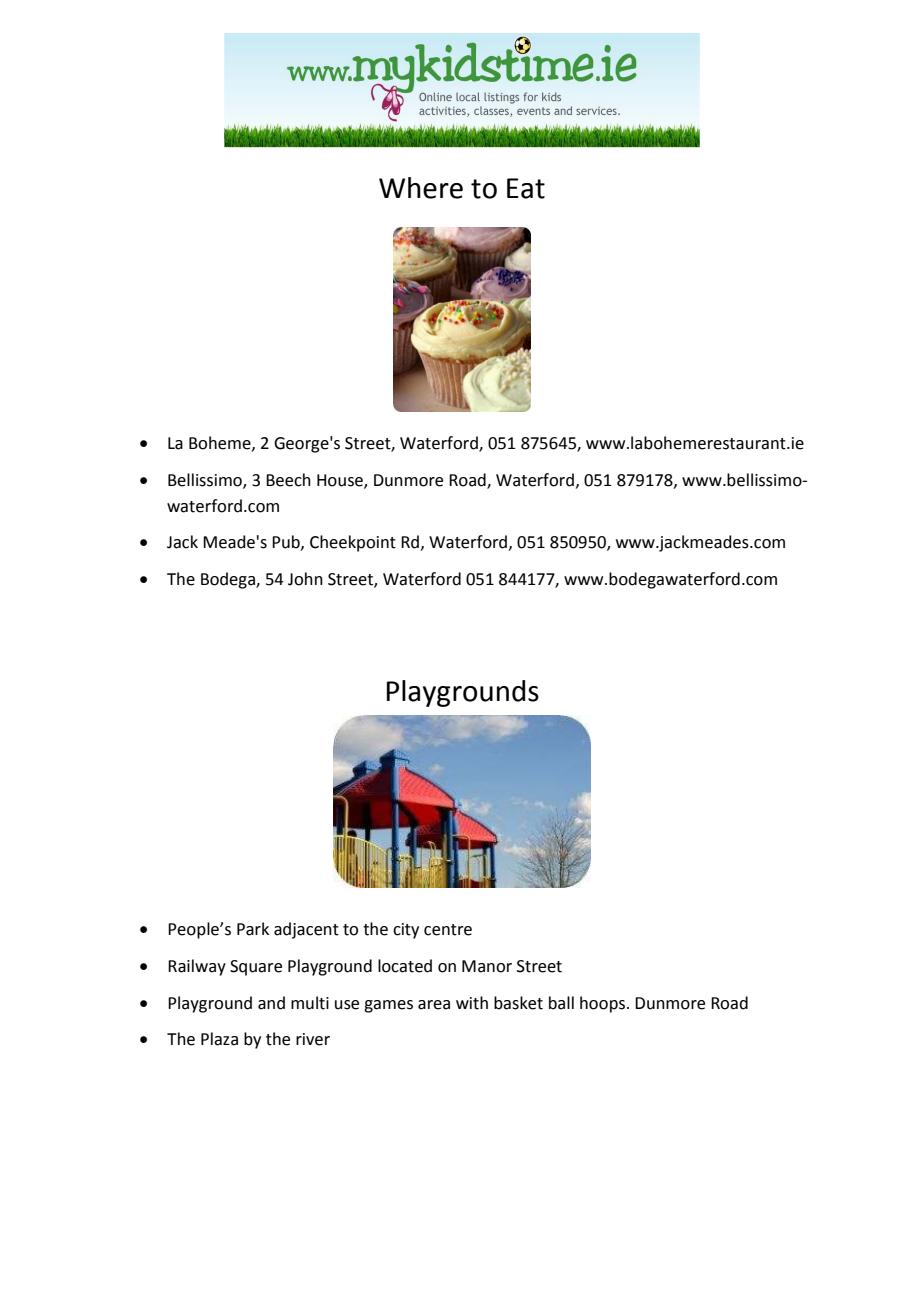 The image size is (924, 1308). Describe the element at coordinates (526, 188) in the screenshot. I see `Eat` at that location.
